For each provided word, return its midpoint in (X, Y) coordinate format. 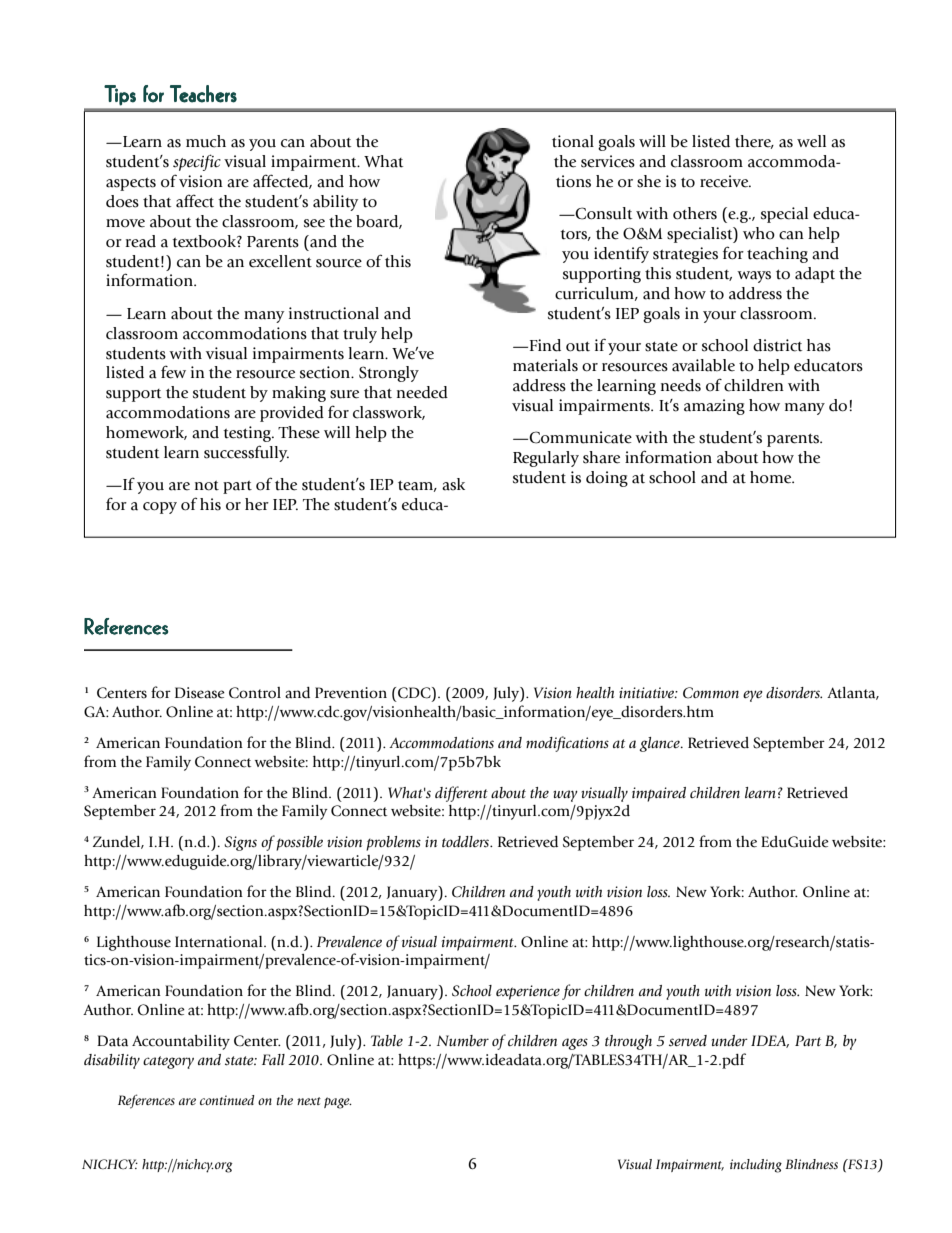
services (608, 161)
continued (227, 1100)
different (461, 794)
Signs (240, 843)
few (173, 372)
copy (160, 508)
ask (453, 484)
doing (607, 479)
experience (528, 992)
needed (422, 392)
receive (725, 181)
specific (197, 162)
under (729, 1040)
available (703, 365)
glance (660, 744)
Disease (200, 693)
